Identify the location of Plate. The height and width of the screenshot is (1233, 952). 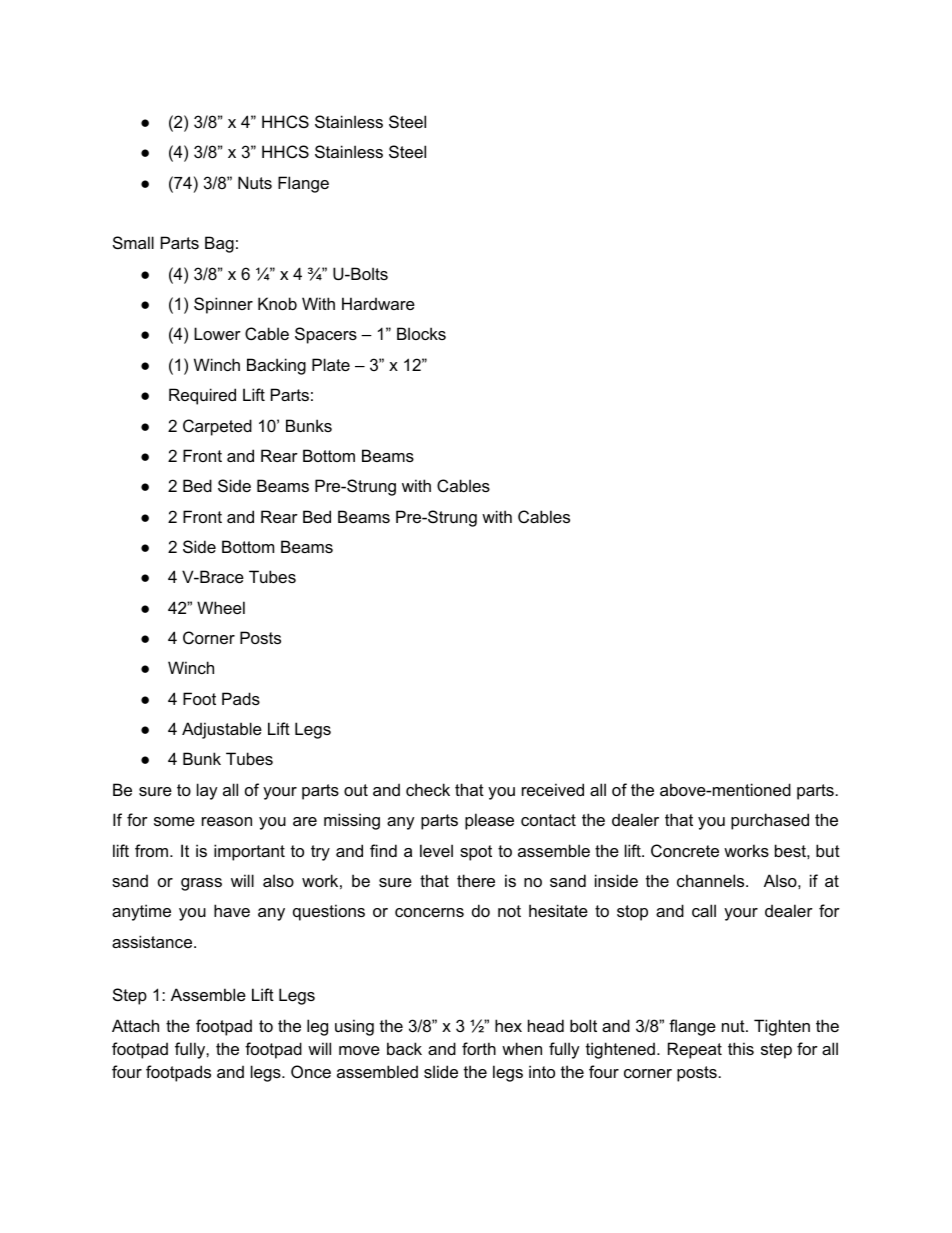
(331, 364).
